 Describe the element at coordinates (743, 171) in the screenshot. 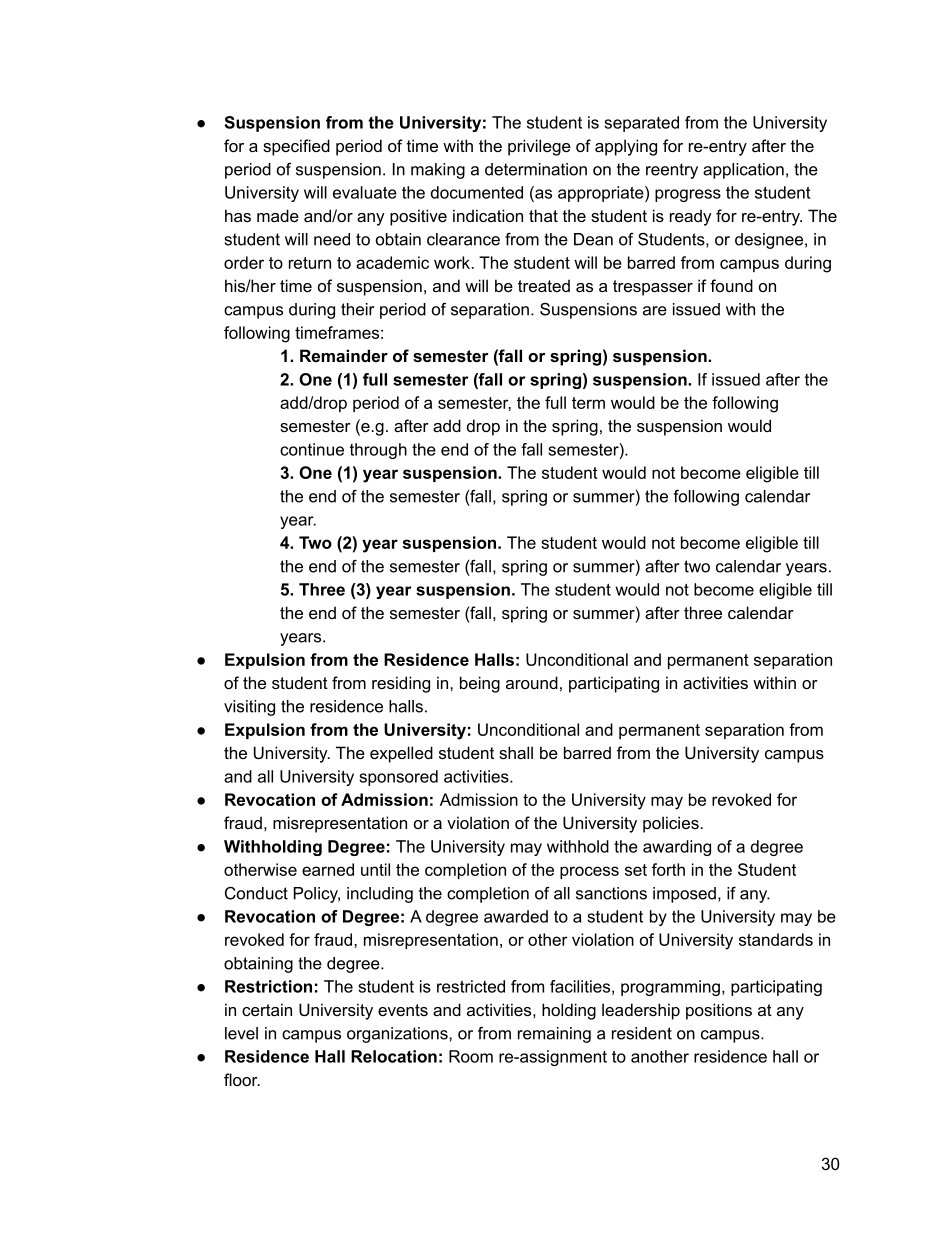

I see `application` at that location.
